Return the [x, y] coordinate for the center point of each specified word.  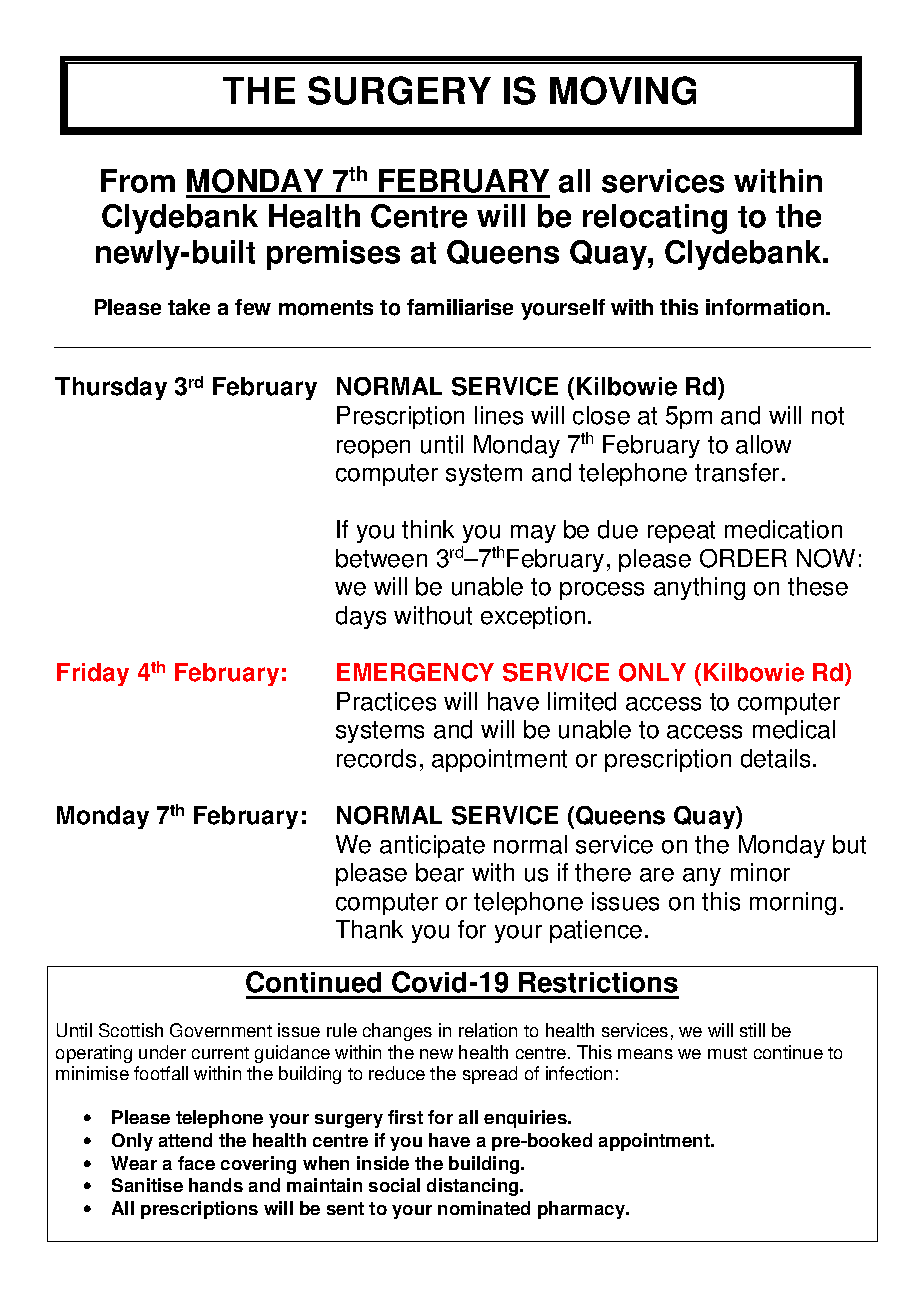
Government [221, 1030]
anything [699, 588]
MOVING [623, 90]
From [138, 181]
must [727, 1053]
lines [499, 415]
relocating [655, 219]
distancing [474, 1187]
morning [793, 903]
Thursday [111, 388]
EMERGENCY [415, 672]
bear [440, 872]
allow [763, 444]
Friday [93, 674]
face [196, 1163]
